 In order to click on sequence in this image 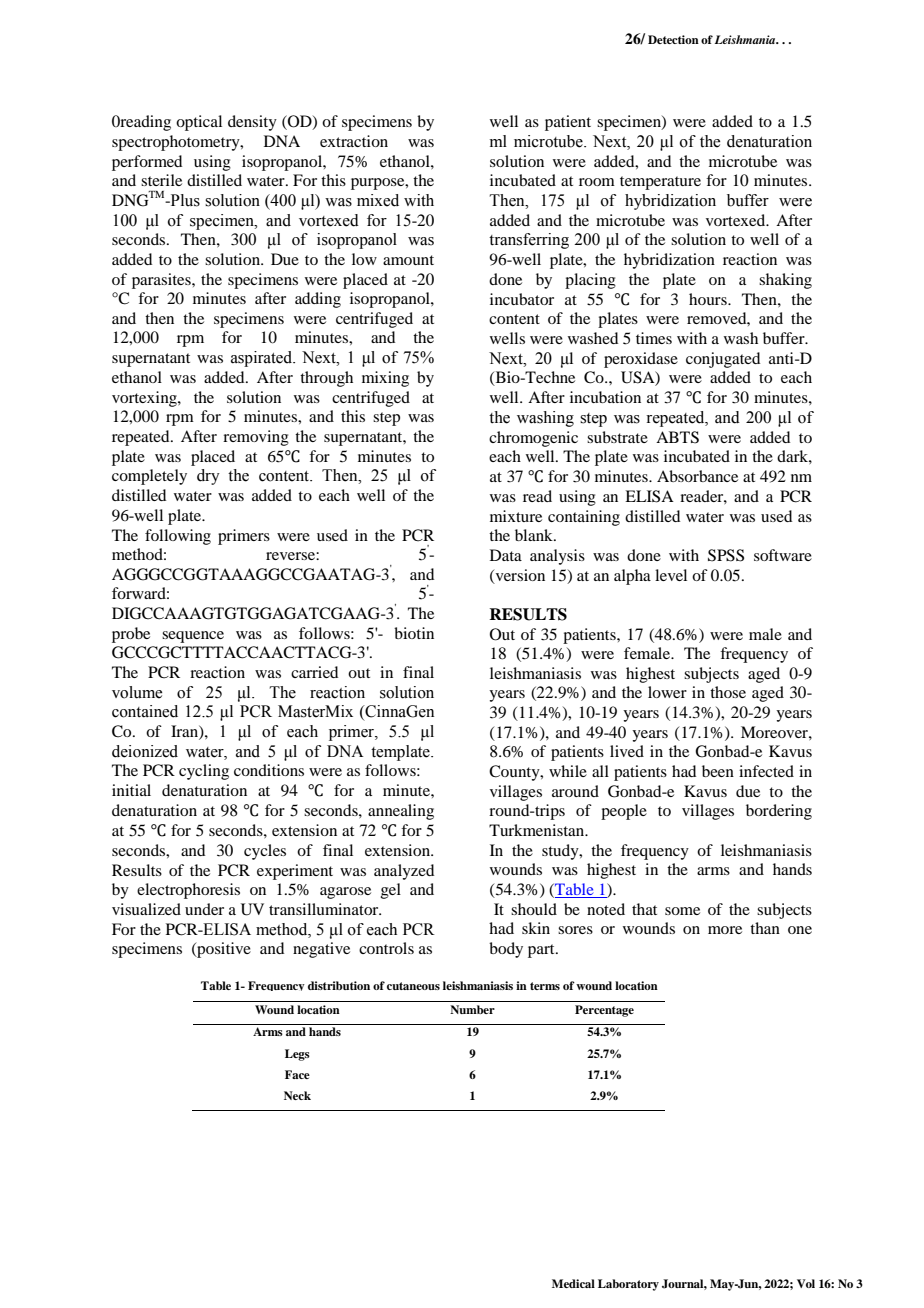, I will do `click(193, 637)`.
